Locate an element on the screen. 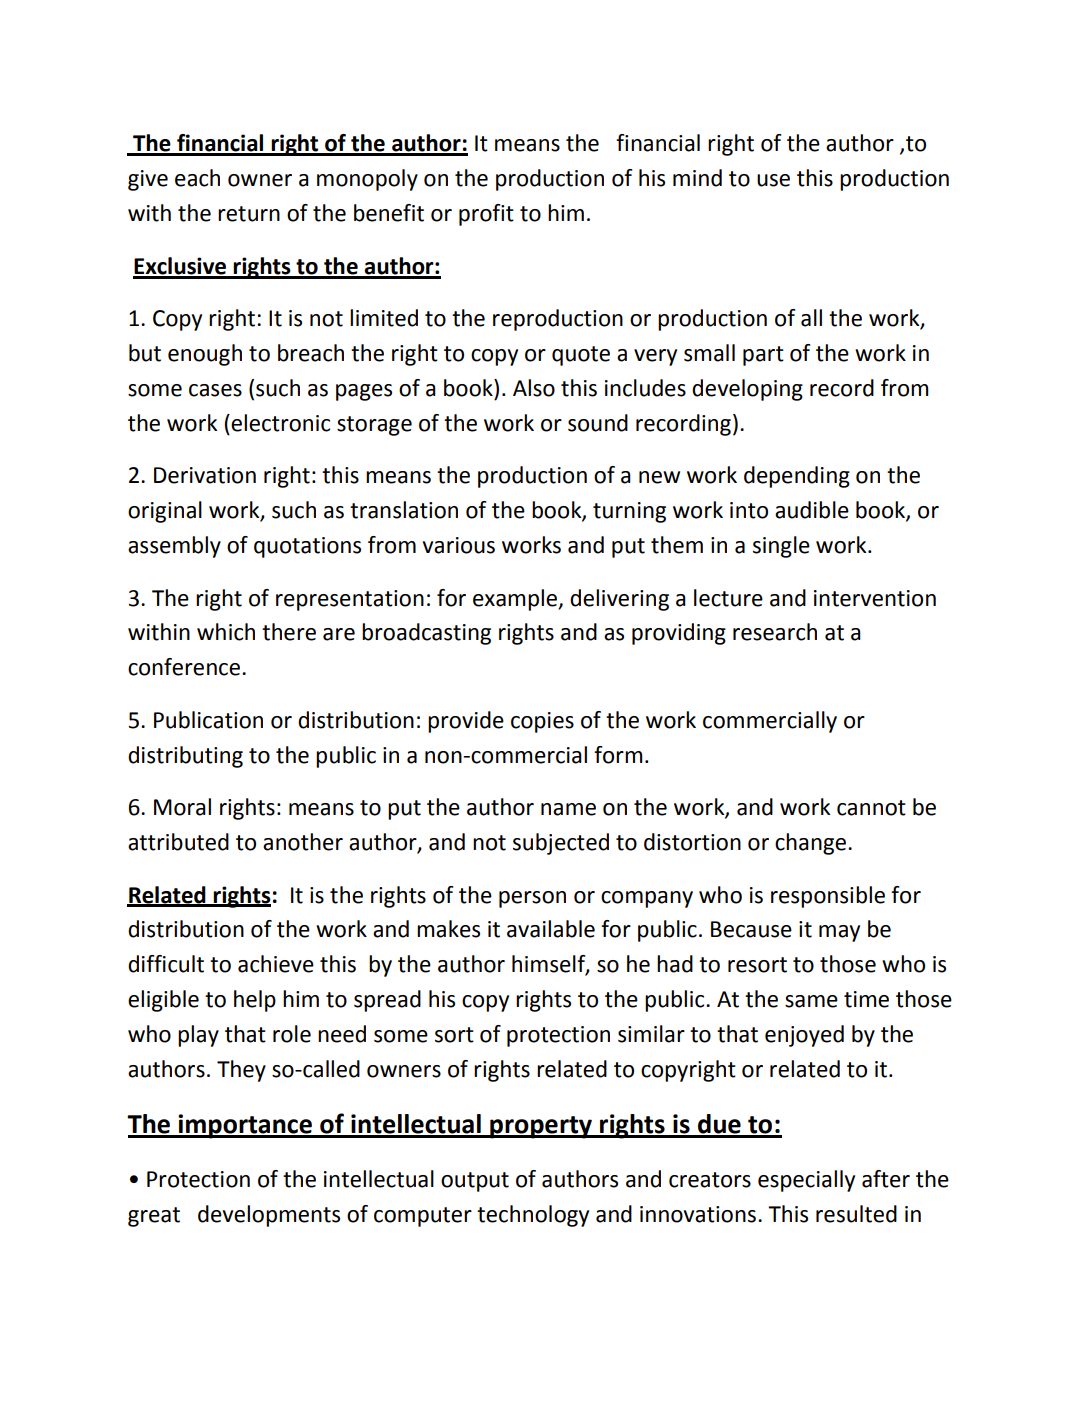  mind is located at coordinates (697, 178).
